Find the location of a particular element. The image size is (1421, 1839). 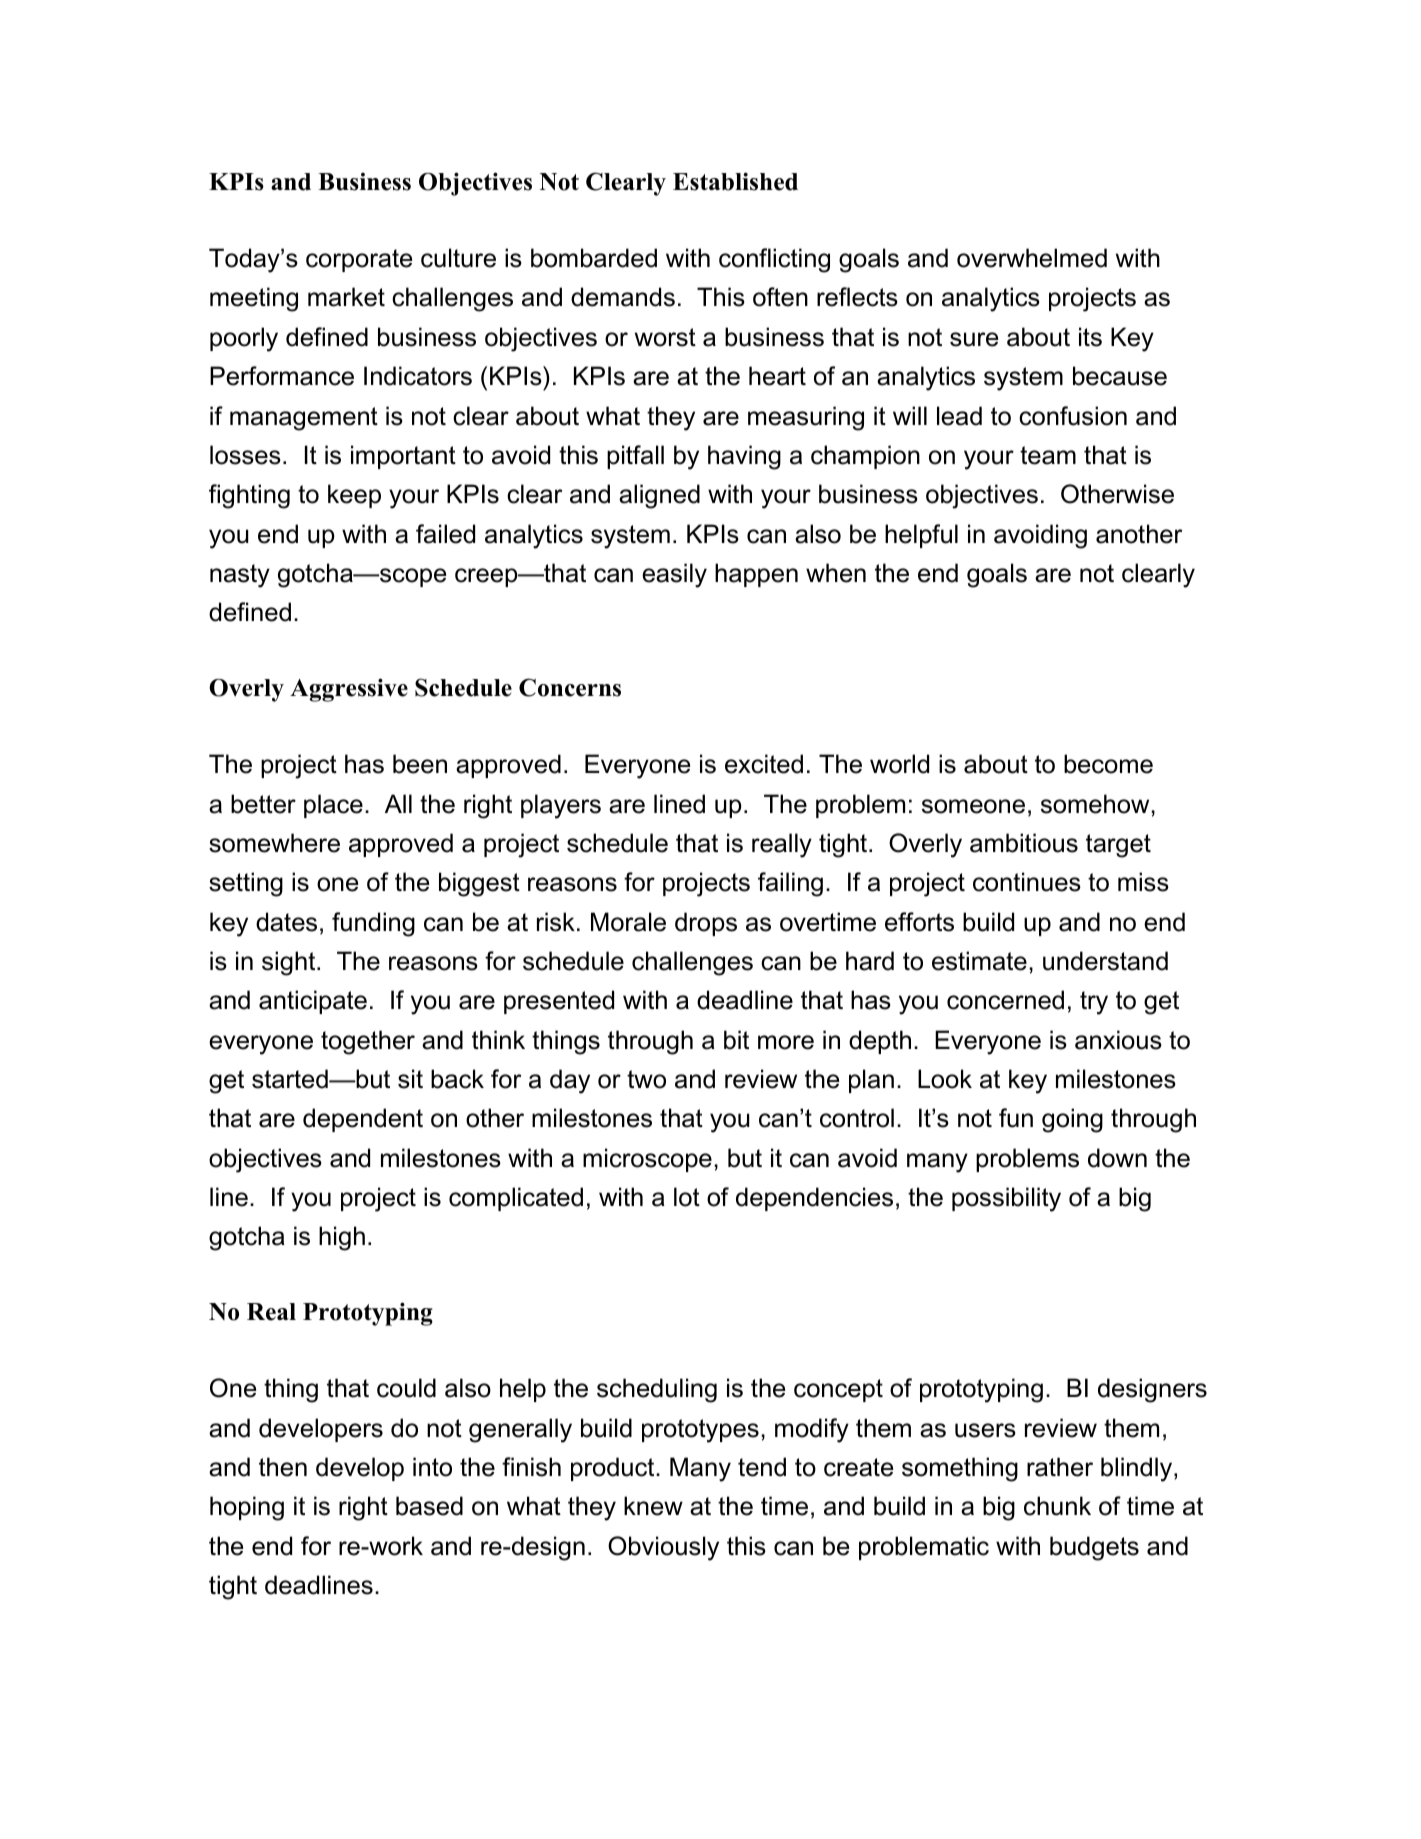

continues is located at coordinates (1027, 882).
